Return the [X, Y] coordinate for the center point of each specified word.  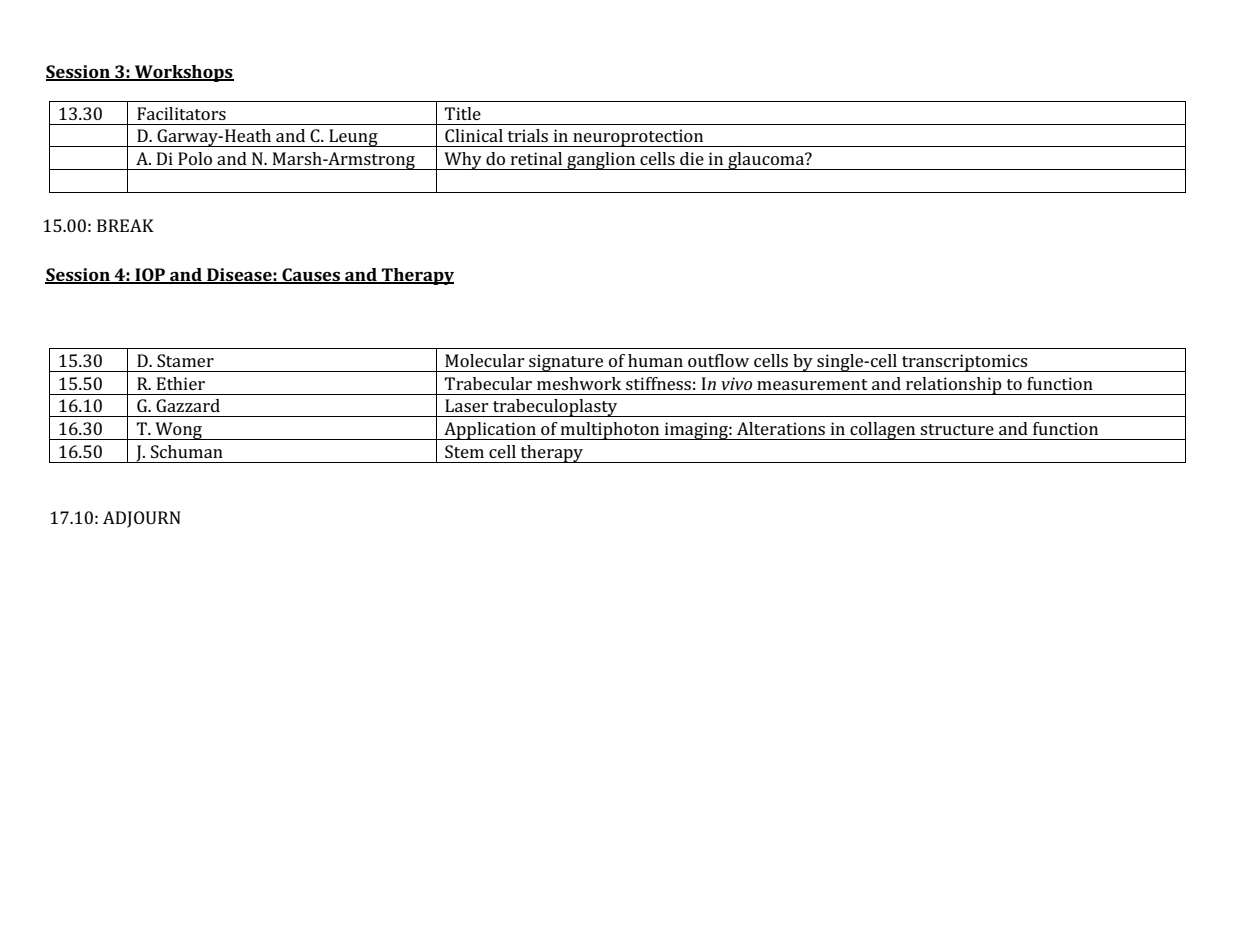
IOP [150, 275]
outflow [718, 360]
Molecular [485, 360]
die [692, 158]
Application [490, 431]
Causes [311, 275]
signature [566, 363]
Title [463, 113]
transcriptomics [965, 363]
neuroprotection [638, 138]
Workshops [183, 73]
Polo [195, 158]
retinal [536, 158]
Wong [178, 431]
